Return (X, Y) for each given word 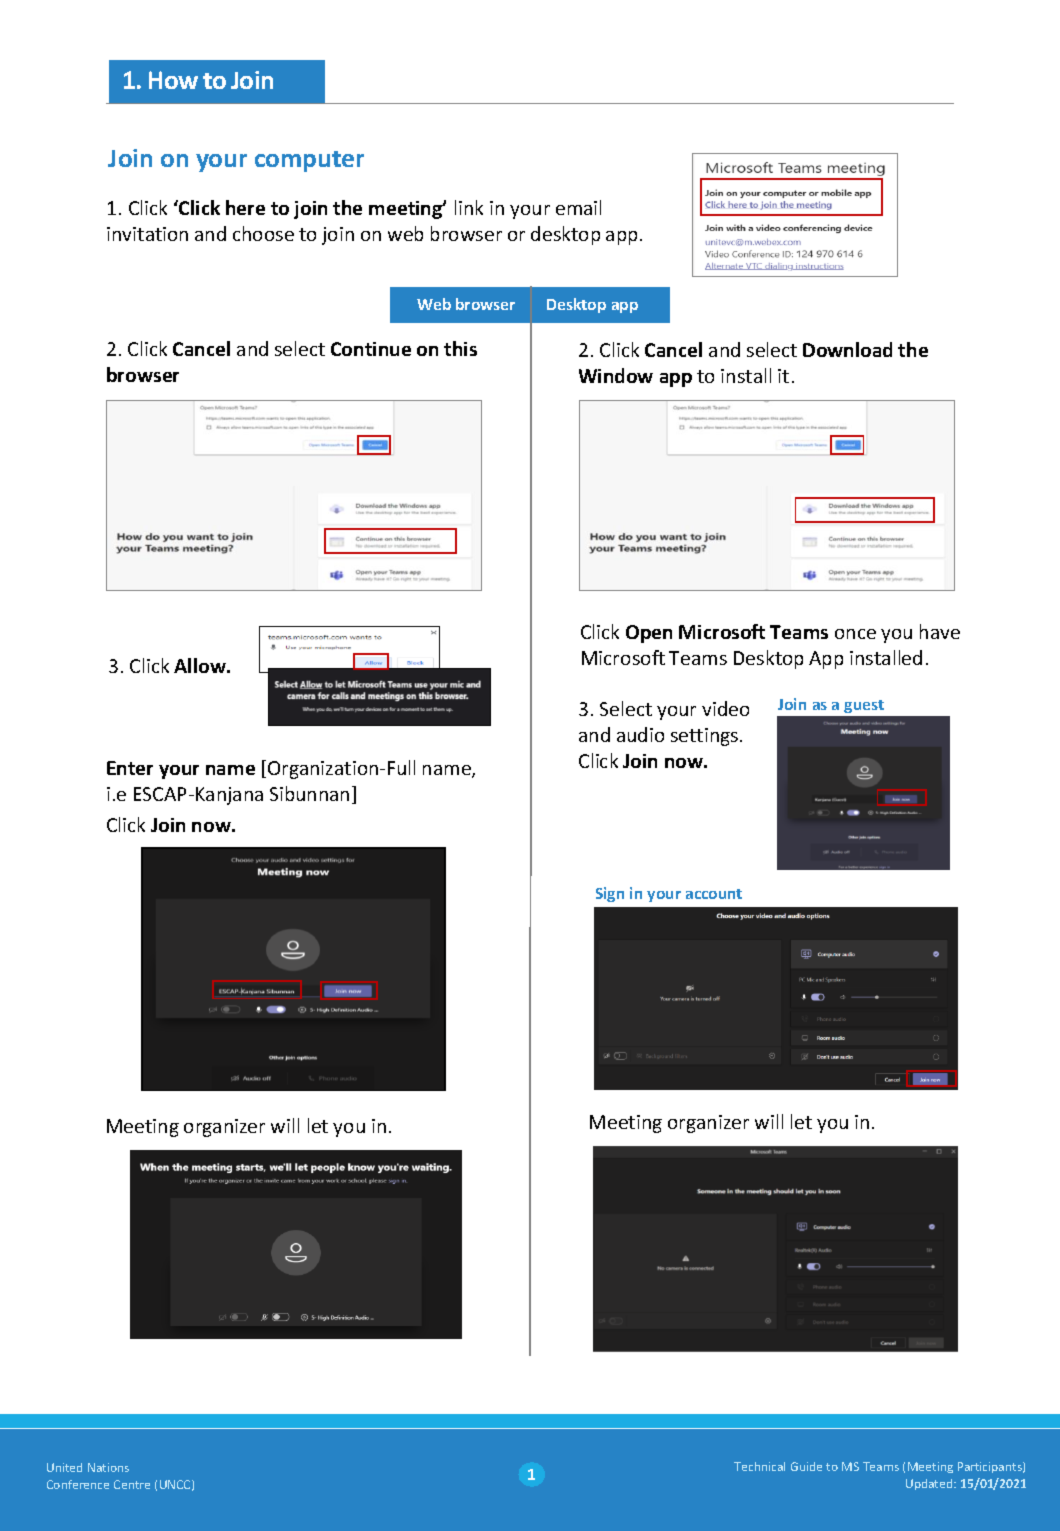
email (578, 207)
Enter (130, 768)
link (469, 207)
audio (640, 734)
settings (706, 737)
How (173, 80)
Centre (132, 1484)
